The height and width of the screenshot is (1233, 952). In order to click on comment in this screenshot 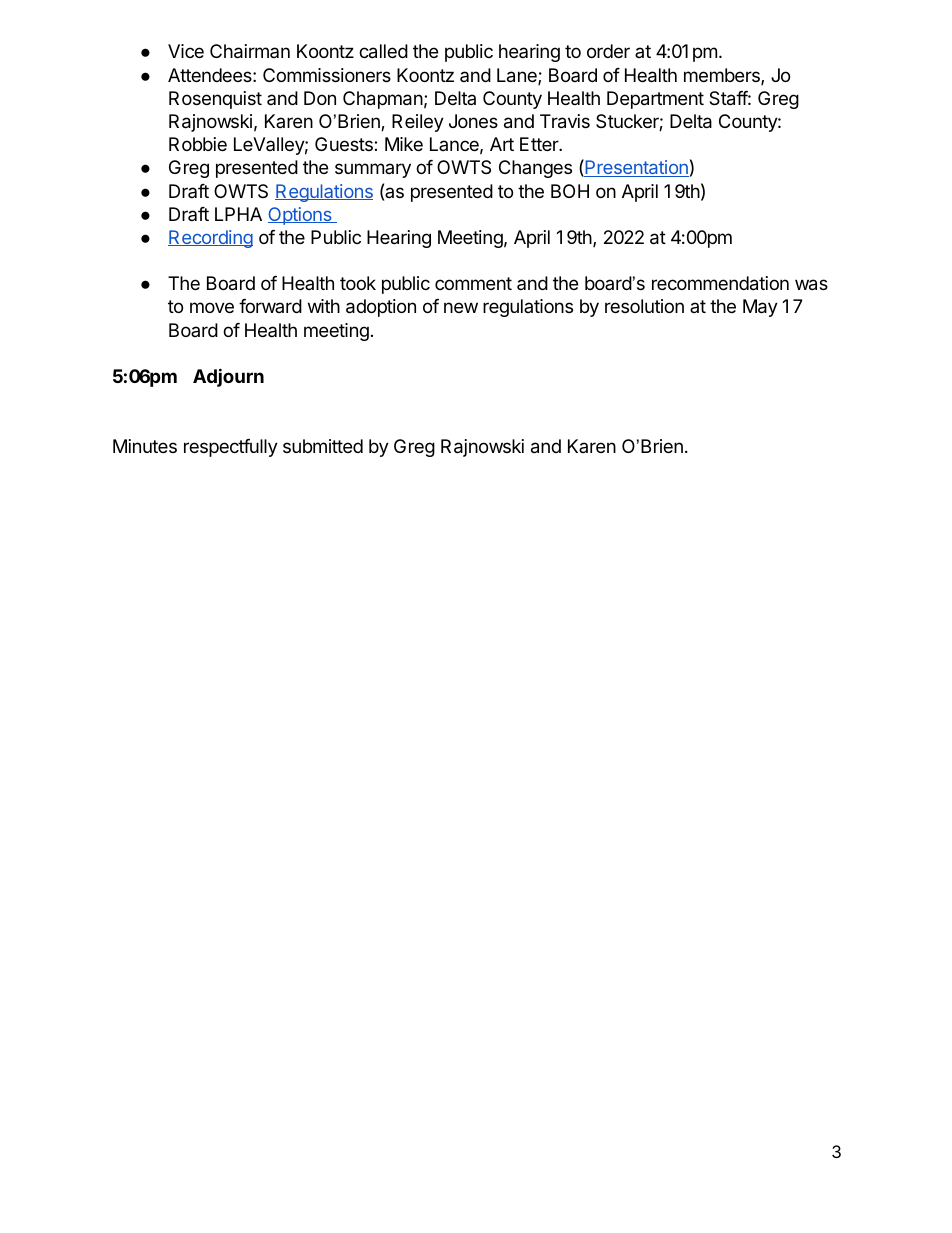, I will do `click(473, 283)`.
